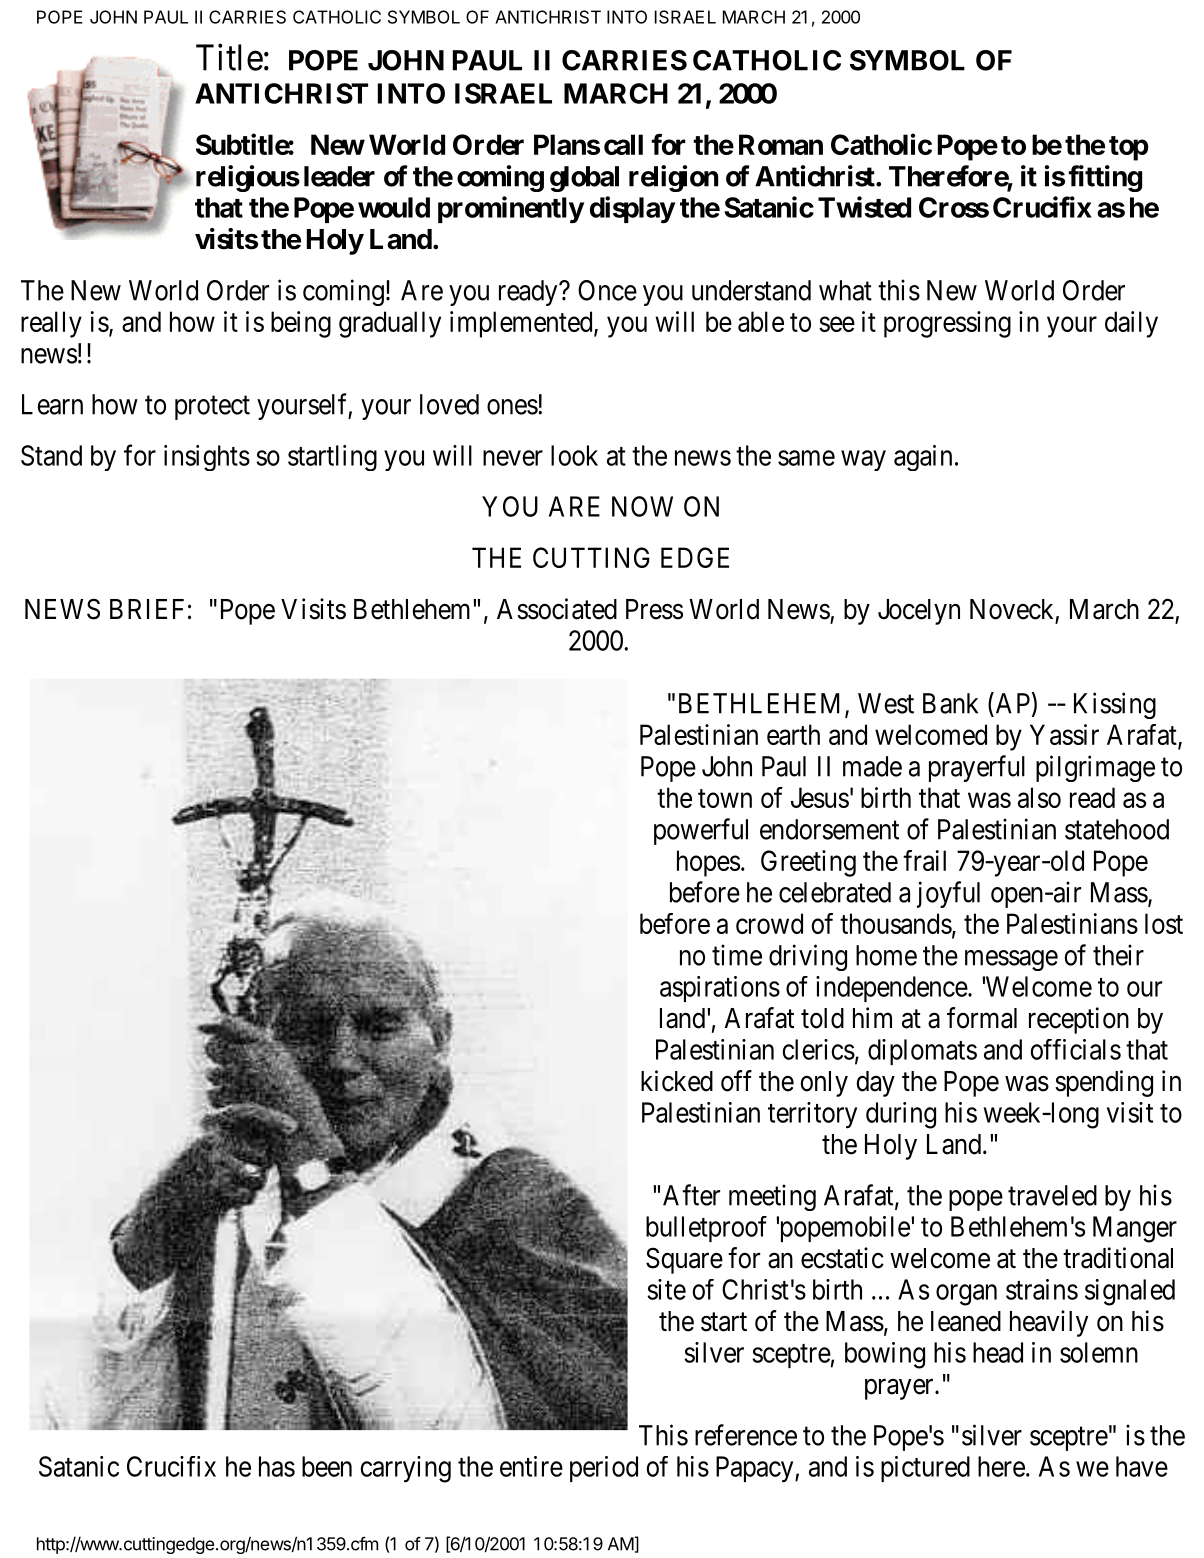 This page has height=1558, width=1204. What do you see at coordinates (701, 831) in the page?
I see `powerful` at bounding box center [701, 831].
